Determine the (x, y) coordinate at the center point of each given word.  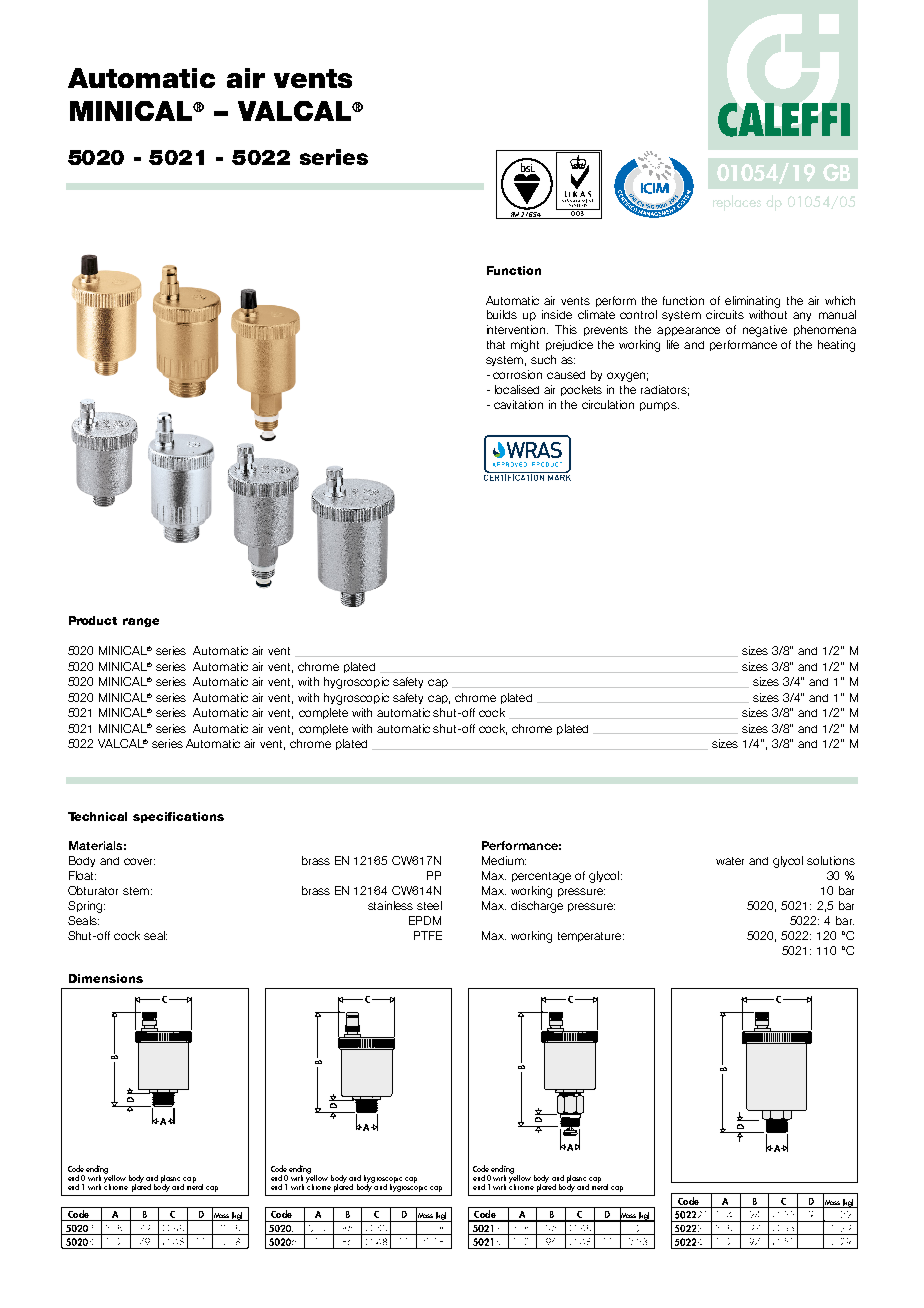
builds (502, 314)
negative (765, 331)
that (496, 344)
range (141, 622)
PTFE (428, 935)
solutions (831, 860)
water (730, 861)
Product (93, 620)
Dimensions (106, 978)
